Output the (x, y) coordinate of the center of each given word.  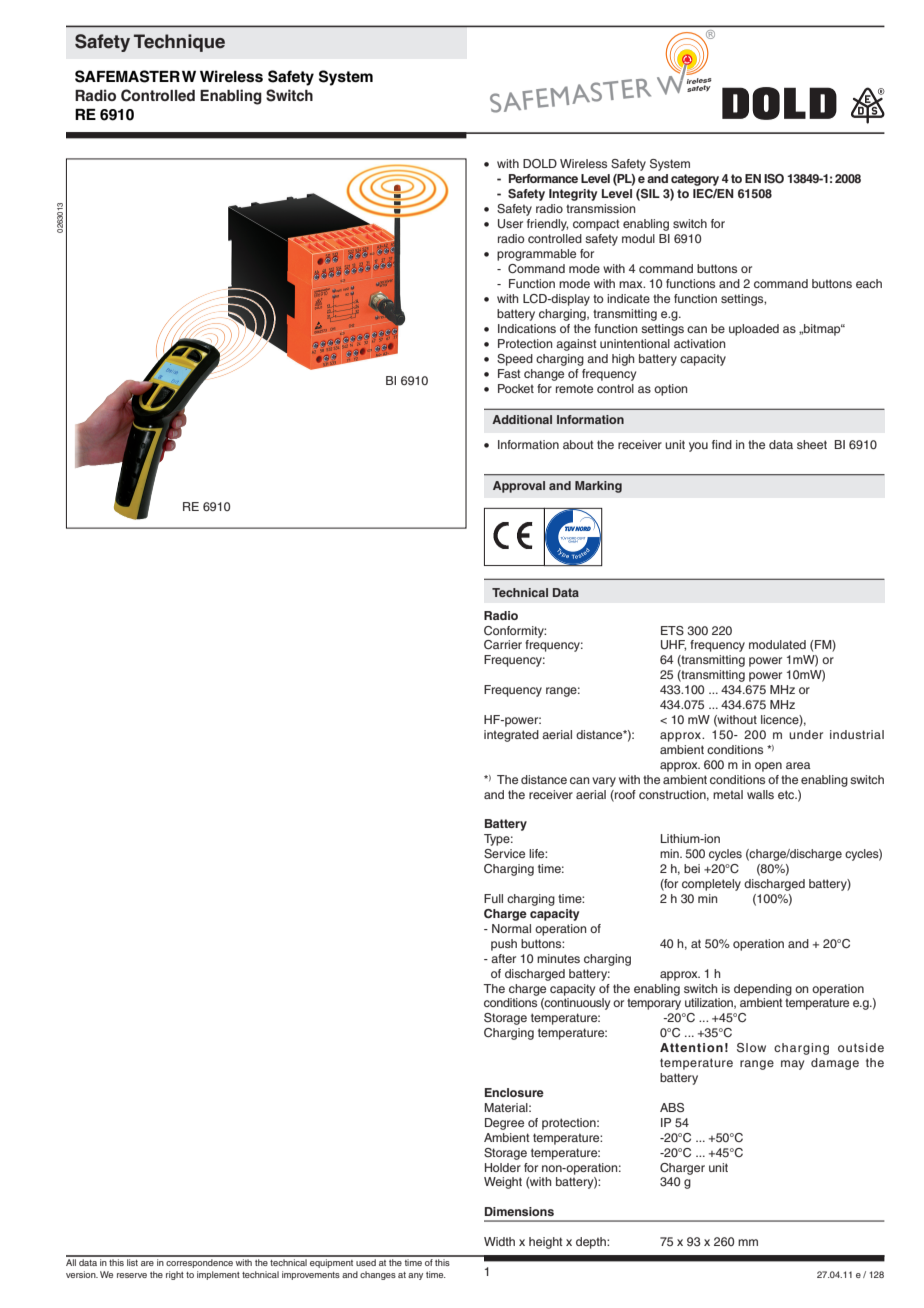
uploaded (754, 330)
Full (493, 898)
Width (499, 1241)
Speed (515, 360)
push (504, 945)
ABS (672, 1108)
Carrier (503, 645)
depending (763, 990)
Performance (543, 178)
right (175, 1275)
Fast (509, 373)
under (806, 734)
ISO (774, 179)
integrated (511, 736)
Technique (179, 43)
